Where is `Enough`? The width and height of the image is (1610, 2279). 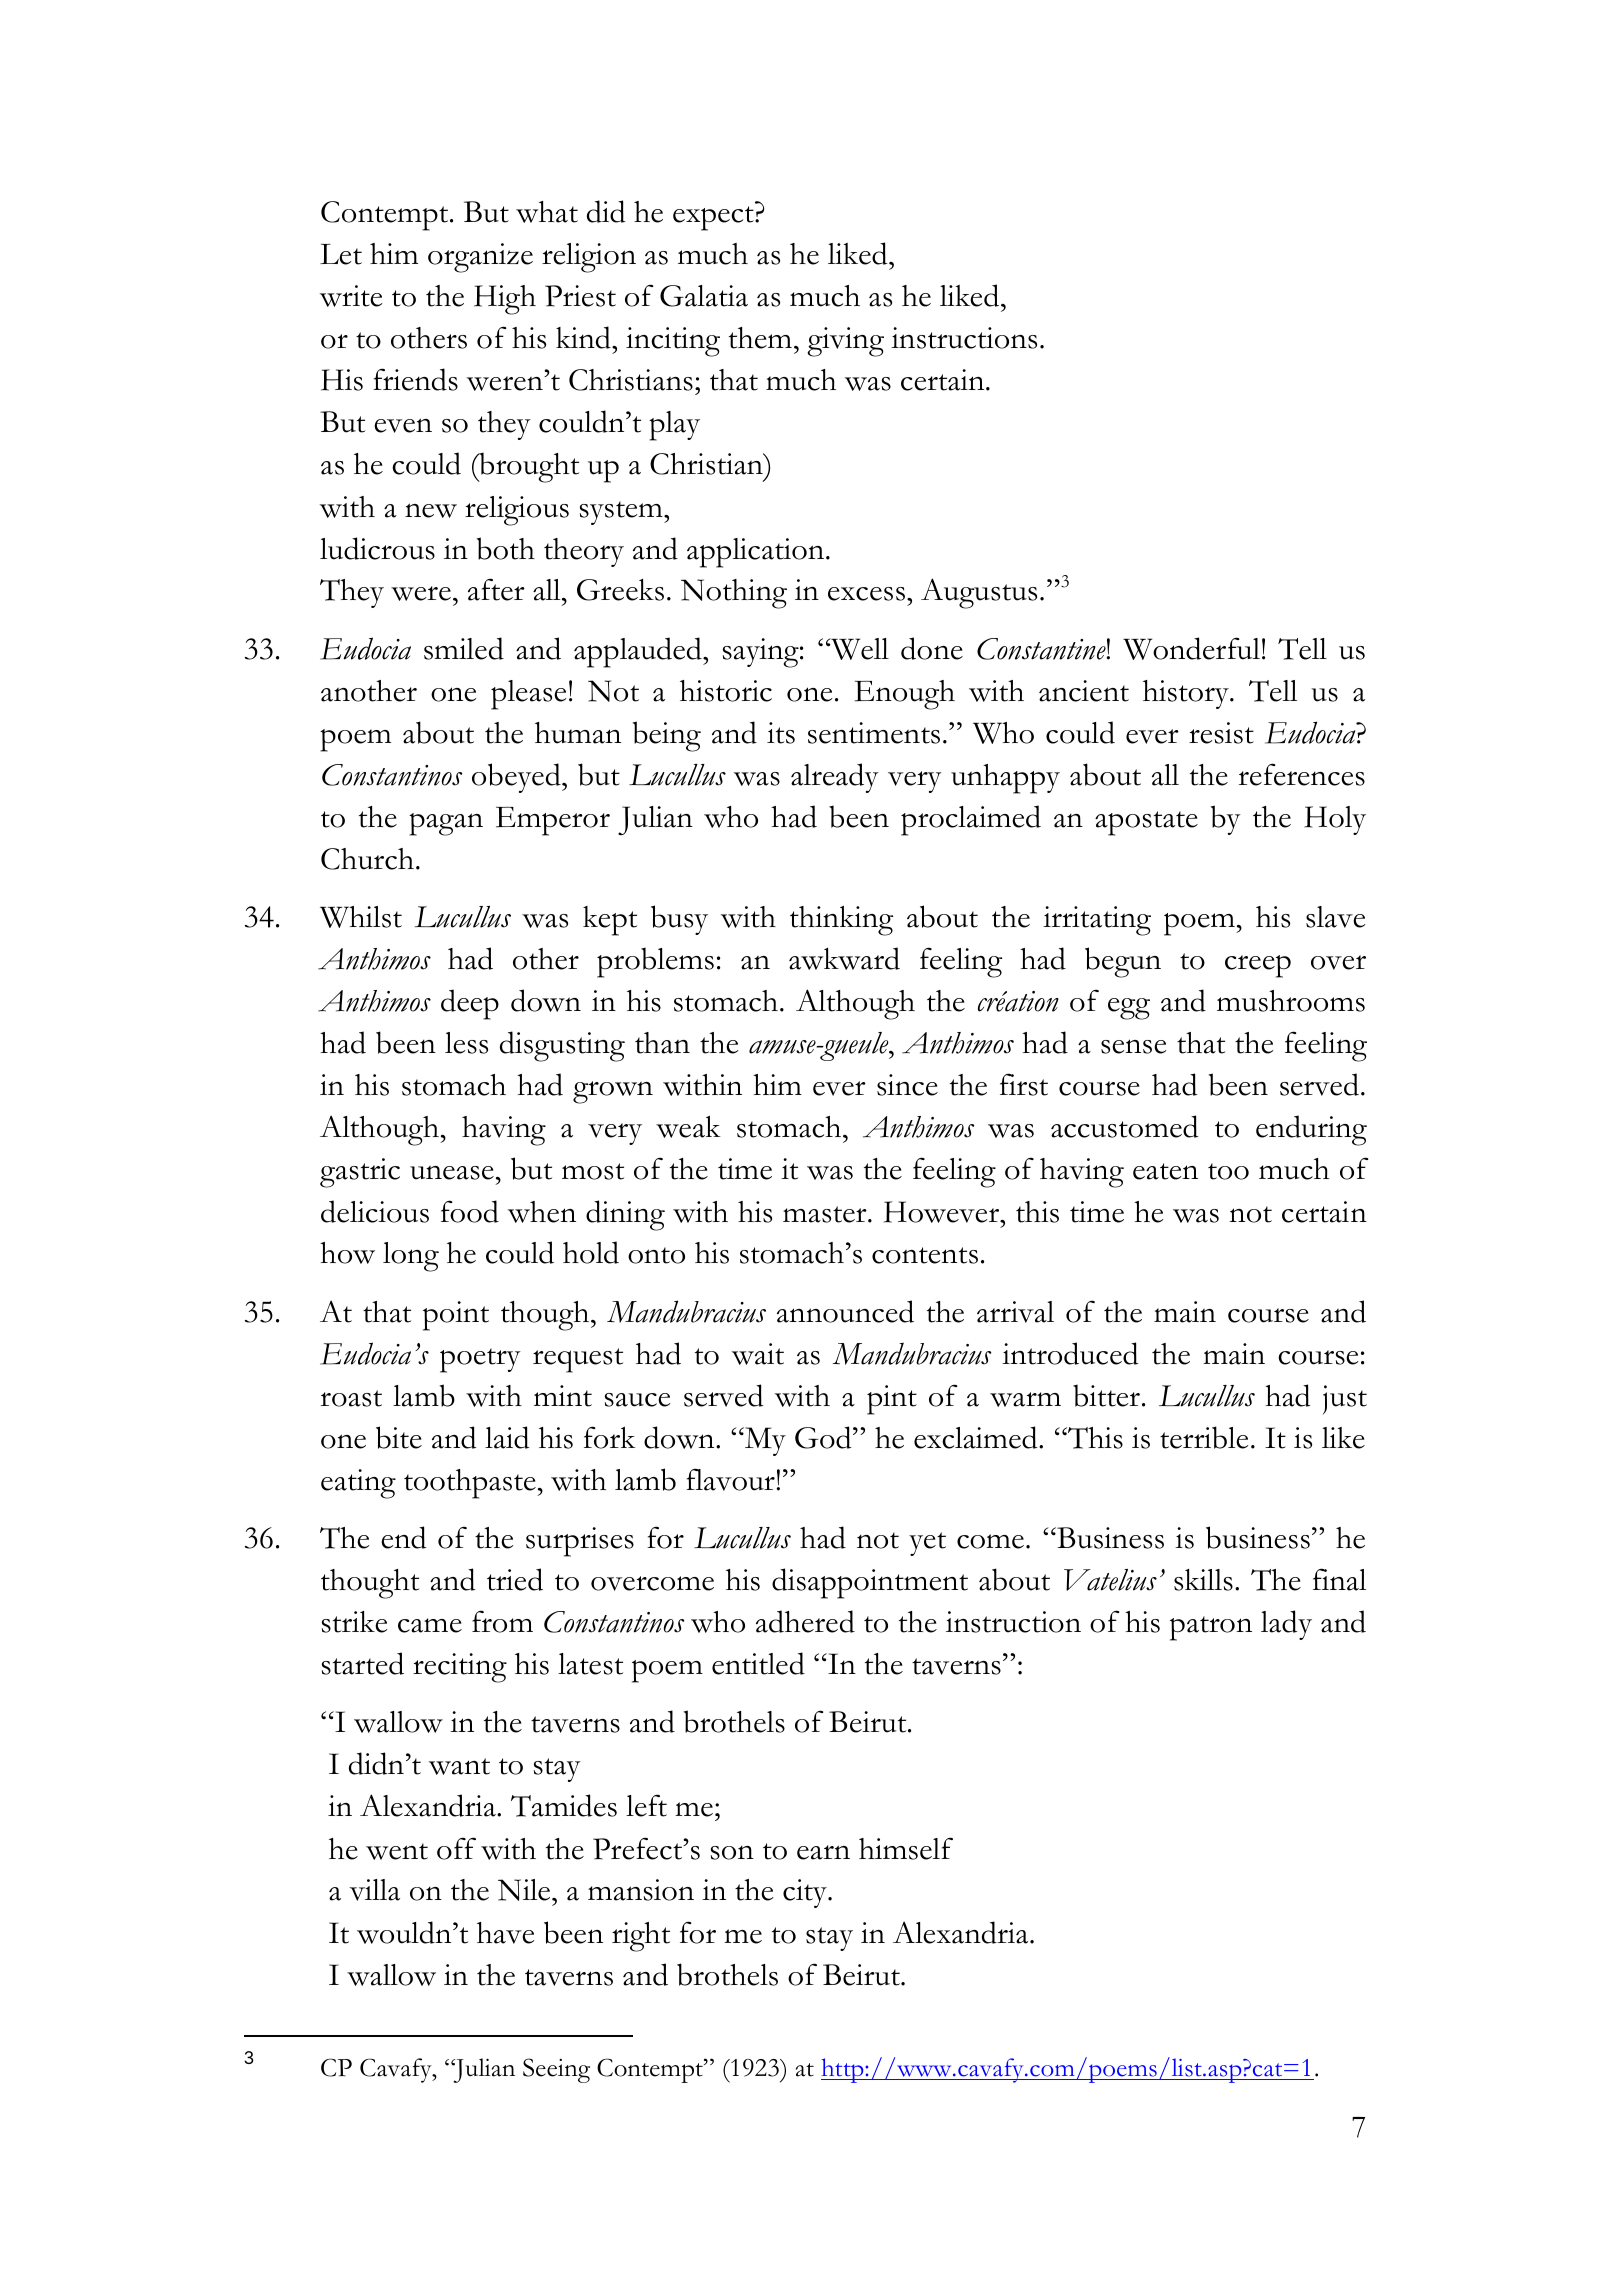 Enough is located at coordinates (905, 695).
